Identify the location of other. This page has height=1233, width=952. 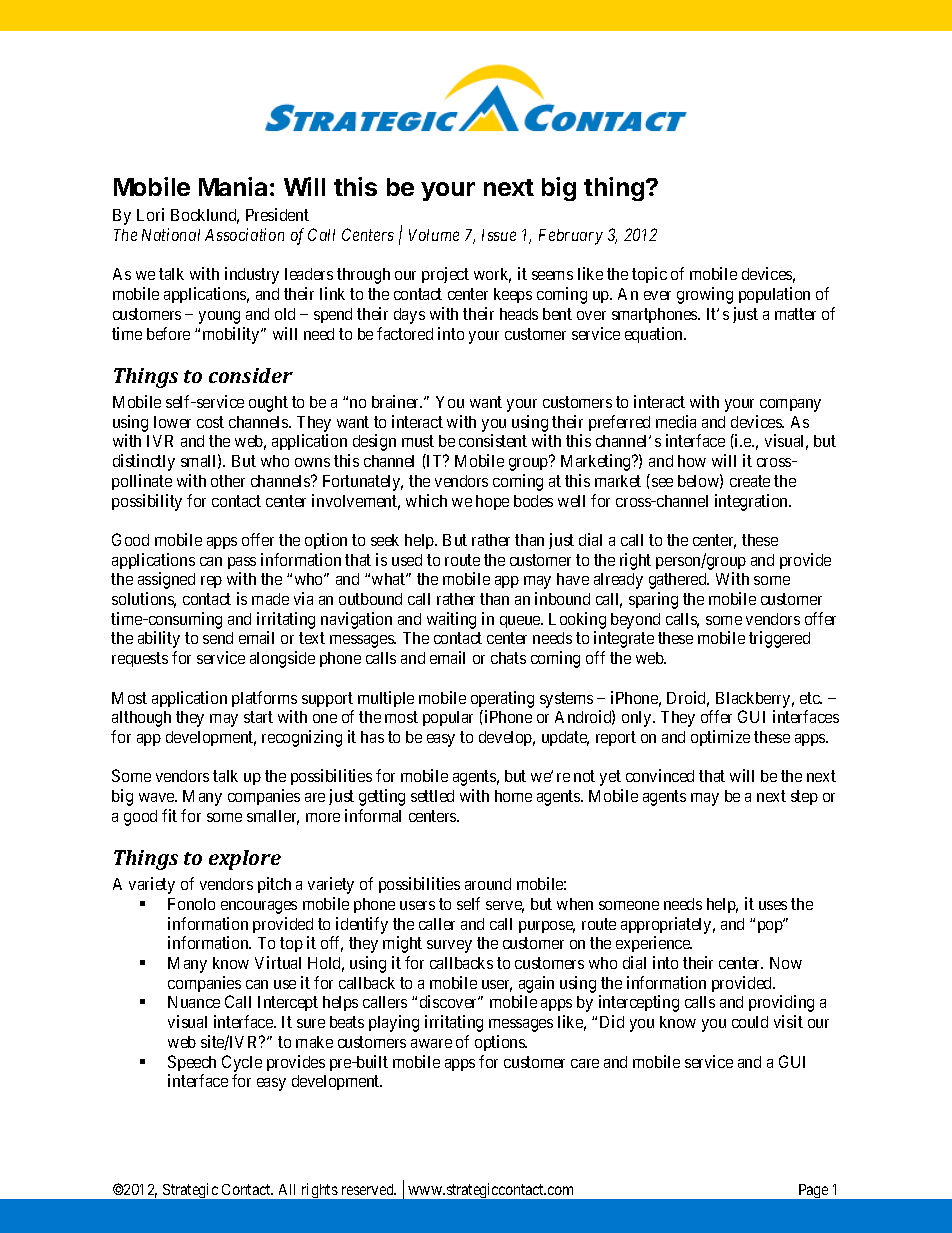
(228, 481).
